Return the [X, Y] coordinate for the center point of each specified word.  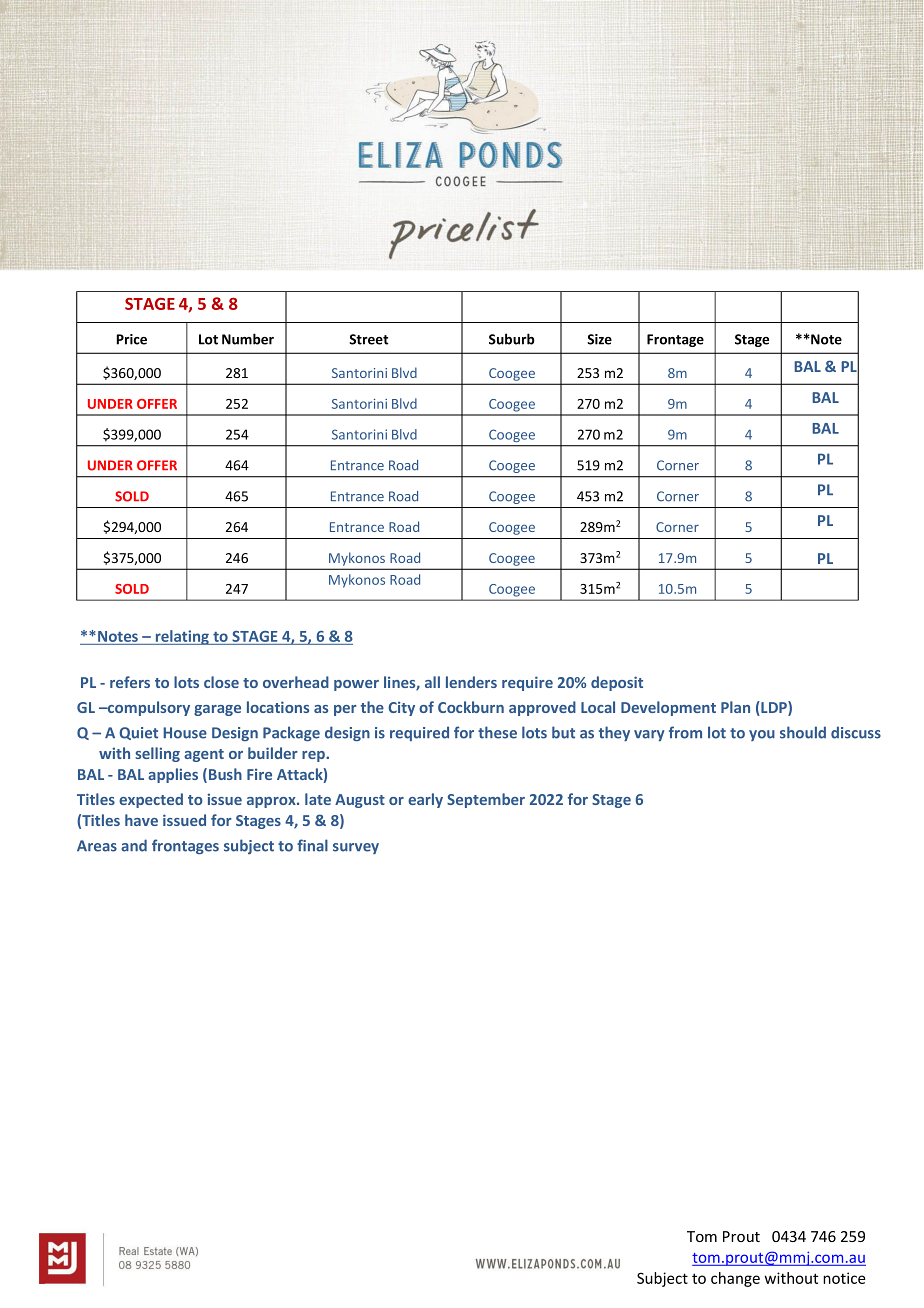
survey [356, 848]
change [735, 1279]
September [486, 800]
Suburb [512, 339]
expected [151, 800]
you [762, 735]
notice [844, 1278]
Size [599, 339]
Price [132, 339]
